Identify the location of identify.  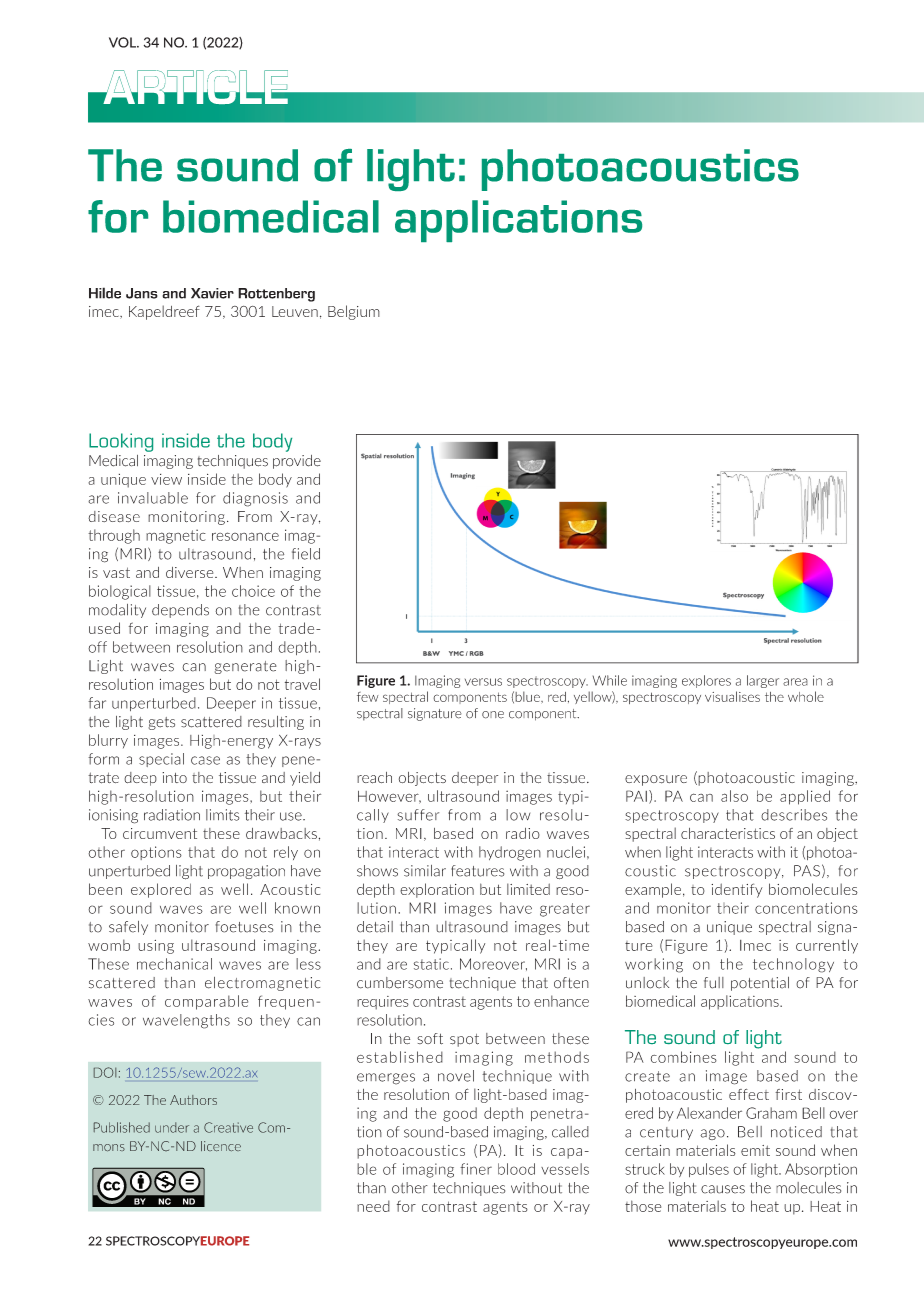
(737, 890).
